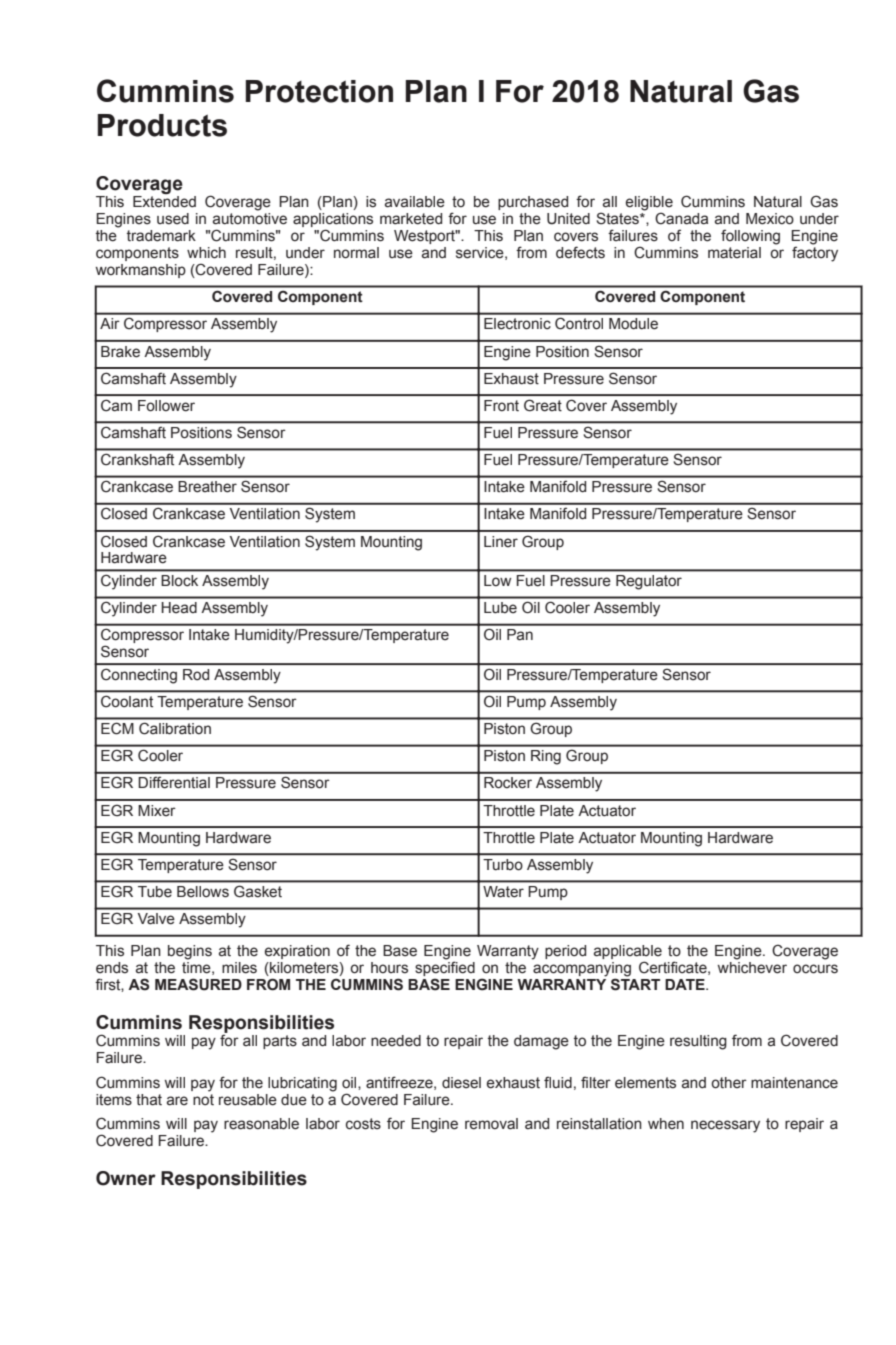 The width and height of the document is (896, 1345). Describe the element at coordinates (207, 487) in the document. I see `Breather` at that location.
